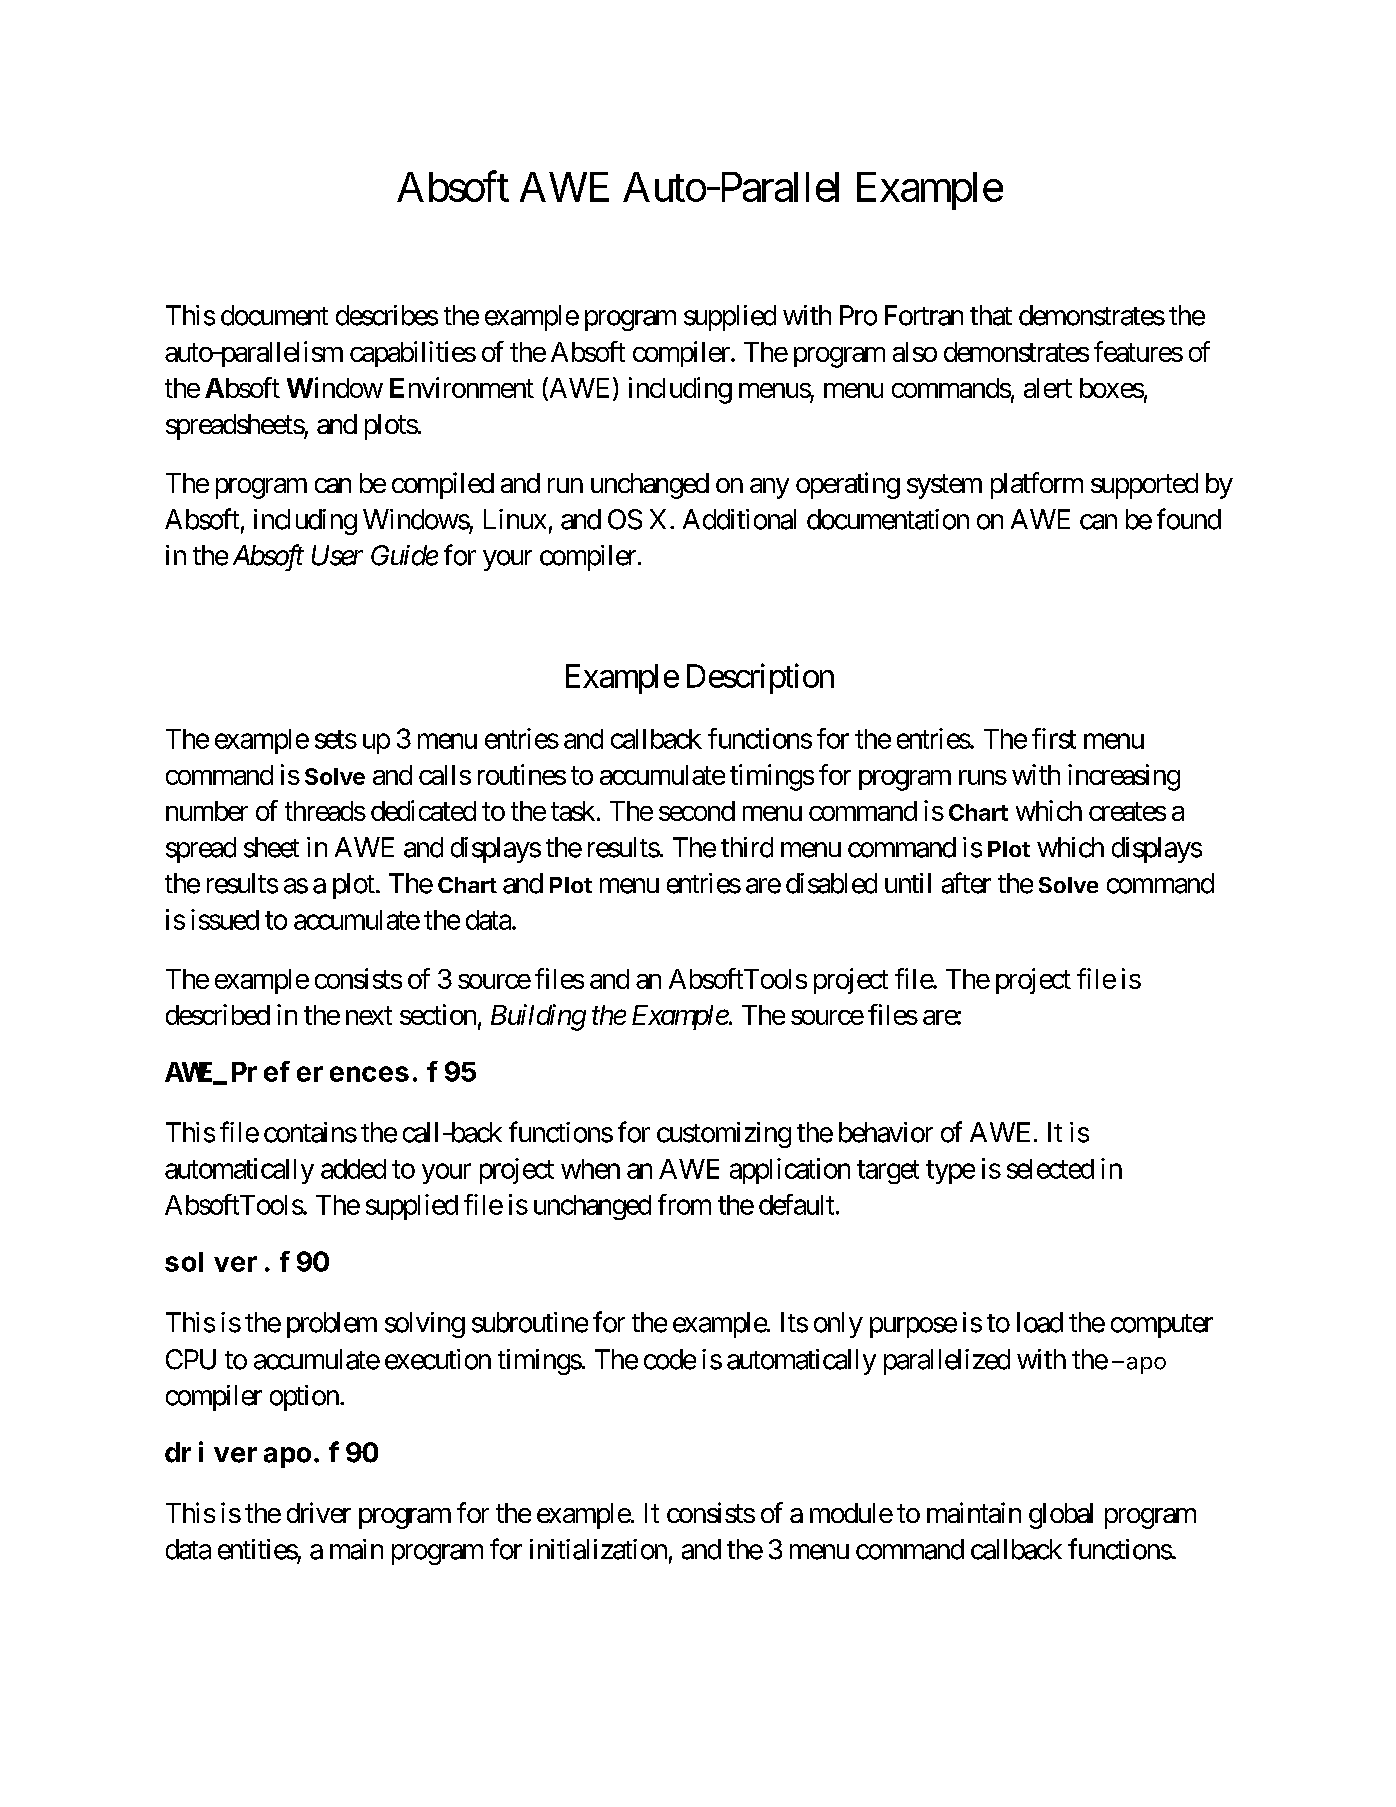 The image size is (1396, 1807). What do you see at coordinates (760, 678) in the page?
I see `Description` at bounding box center [760, 678].
